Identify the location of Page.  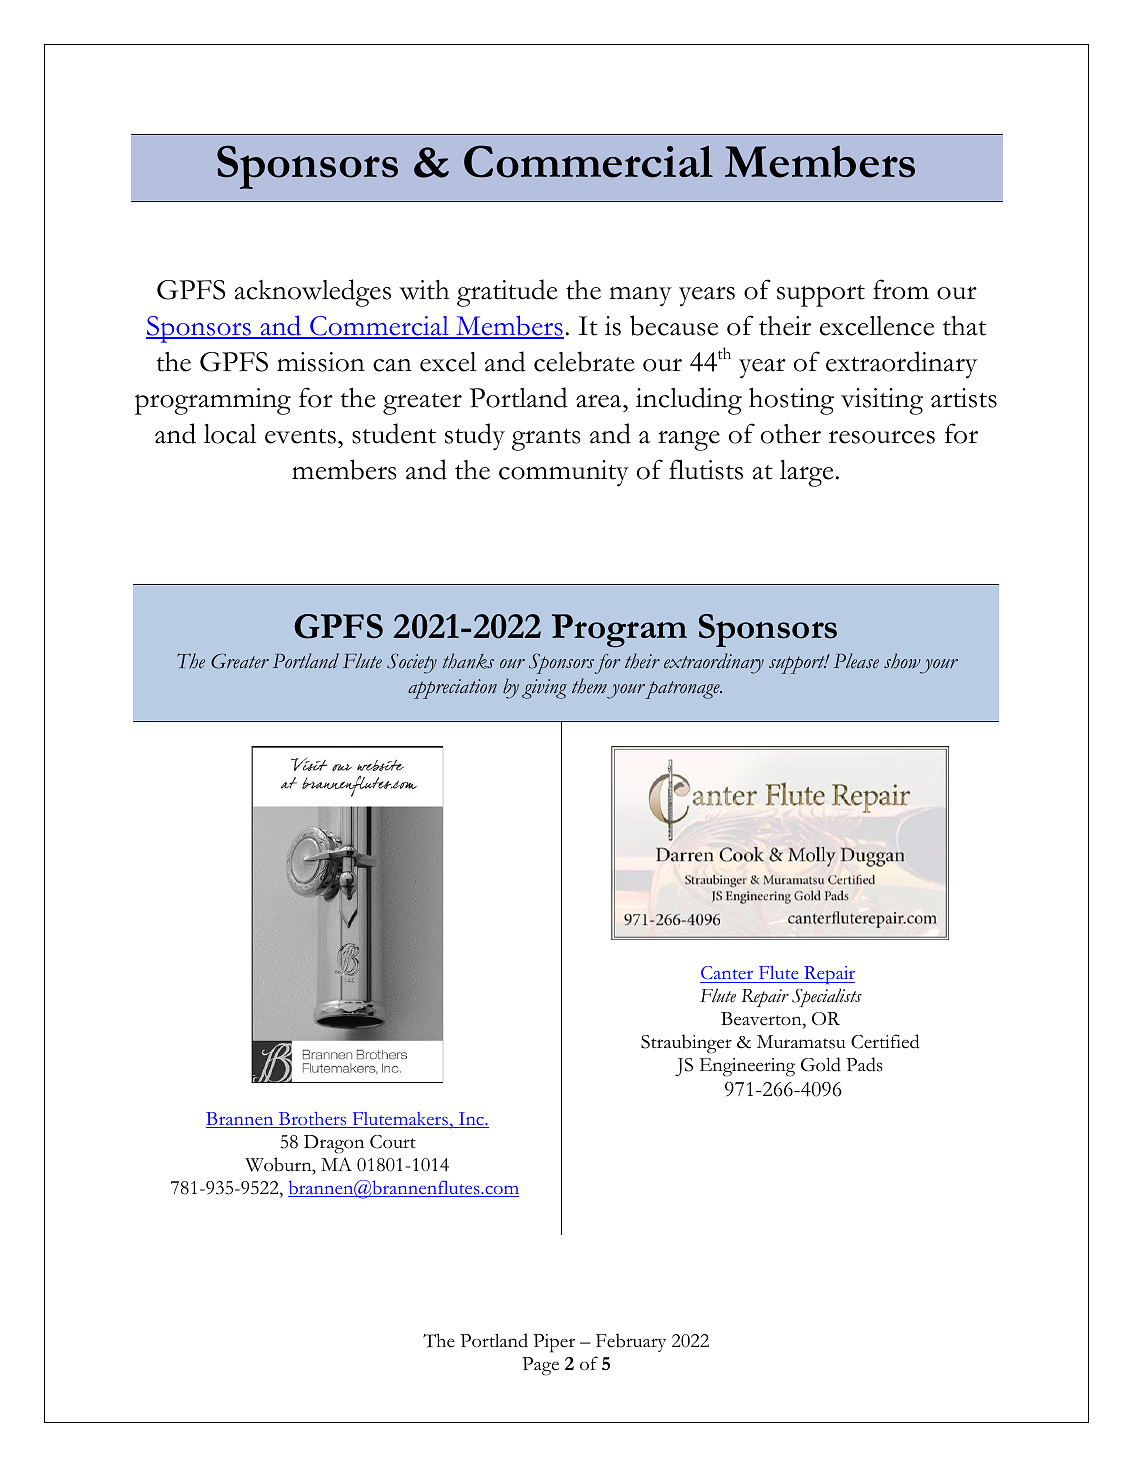
(540, 1366).
